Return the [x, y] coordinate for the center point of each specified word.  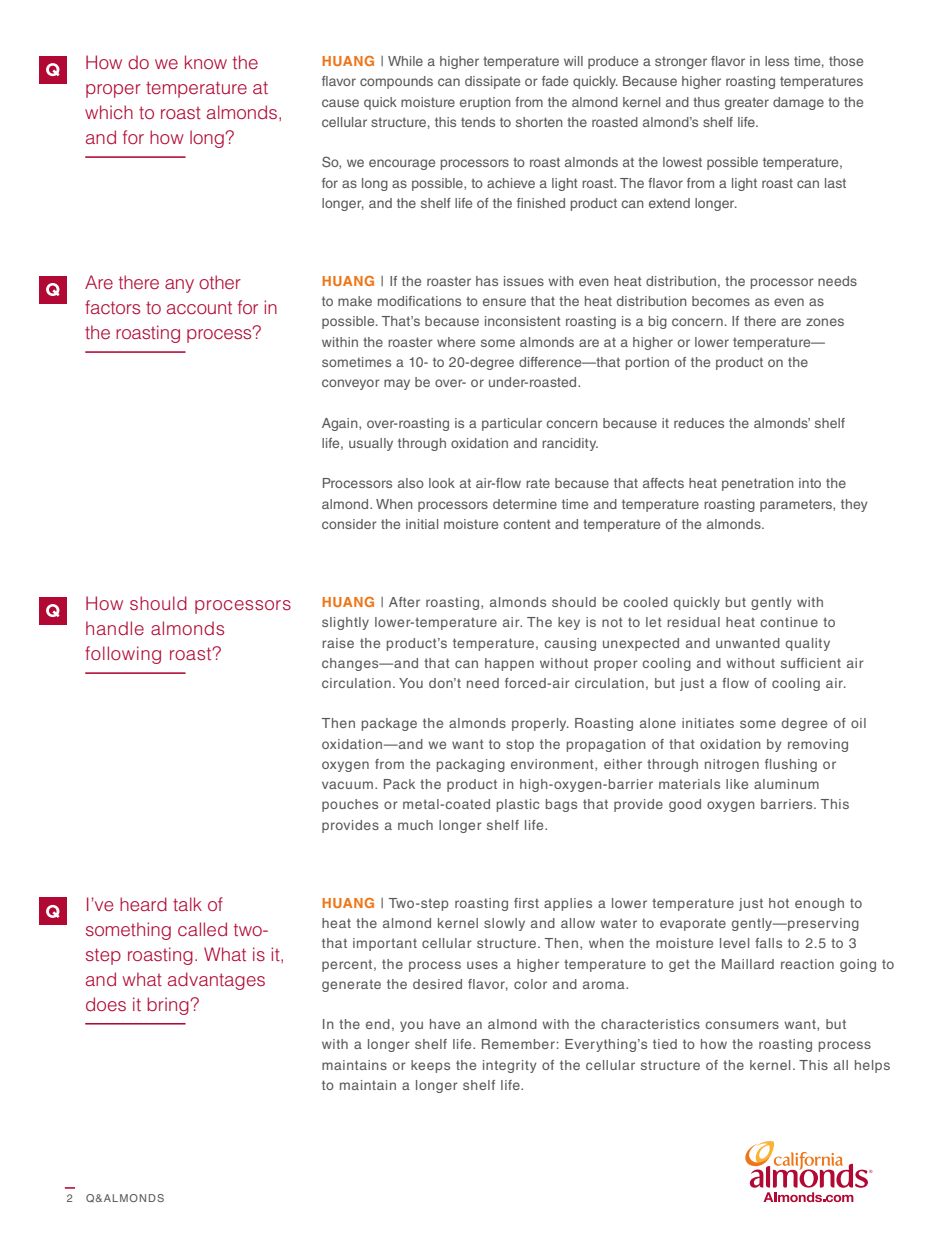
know [206, 62]
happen [509, 664]
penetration [758, 484]
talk [187, 904]
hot [779, 903]
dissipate [492, 82]
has [487, 281]
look [442, 483]
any [179, 286]
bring [169, 1006]
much [415, 825]
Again [341, 424]
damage [798, 103]
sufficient [811, 663]
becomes [721, 301]
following [123, 655]
